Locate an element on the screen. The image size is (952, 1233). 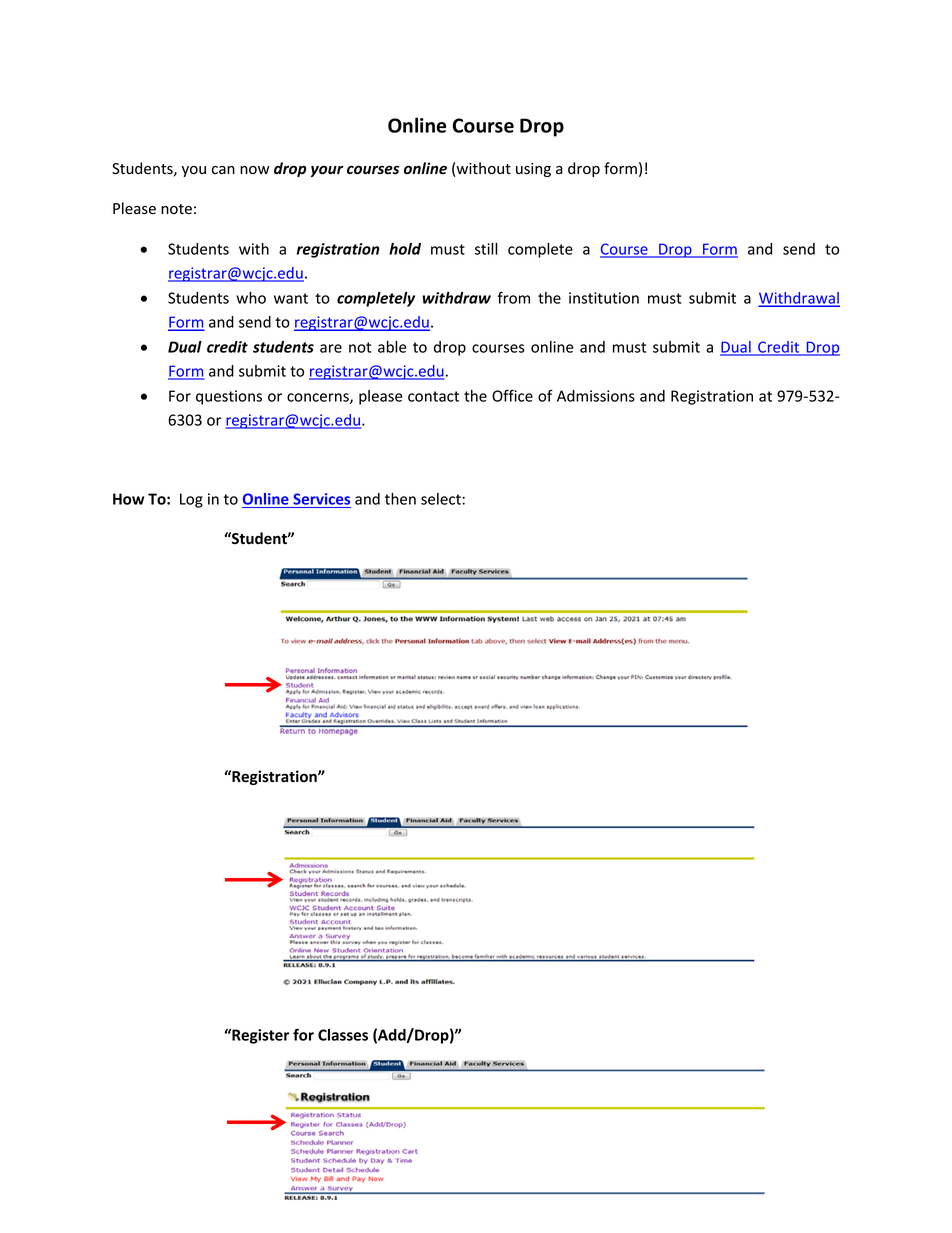
Office is located at coordinates (512, 395).
